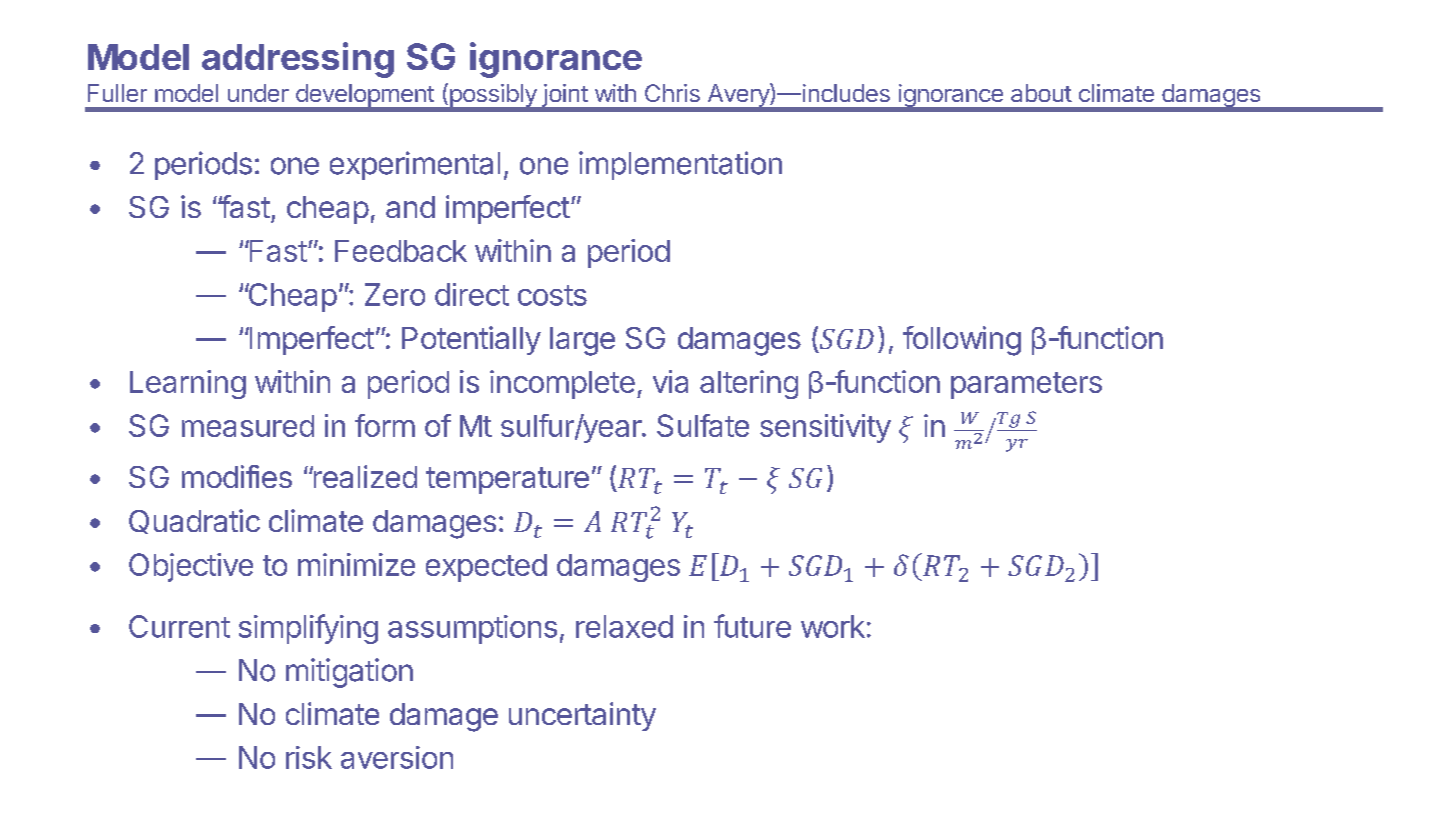  Describe the element at coordinates (309, 757) in the screenshot. I see `risk` at that location.
